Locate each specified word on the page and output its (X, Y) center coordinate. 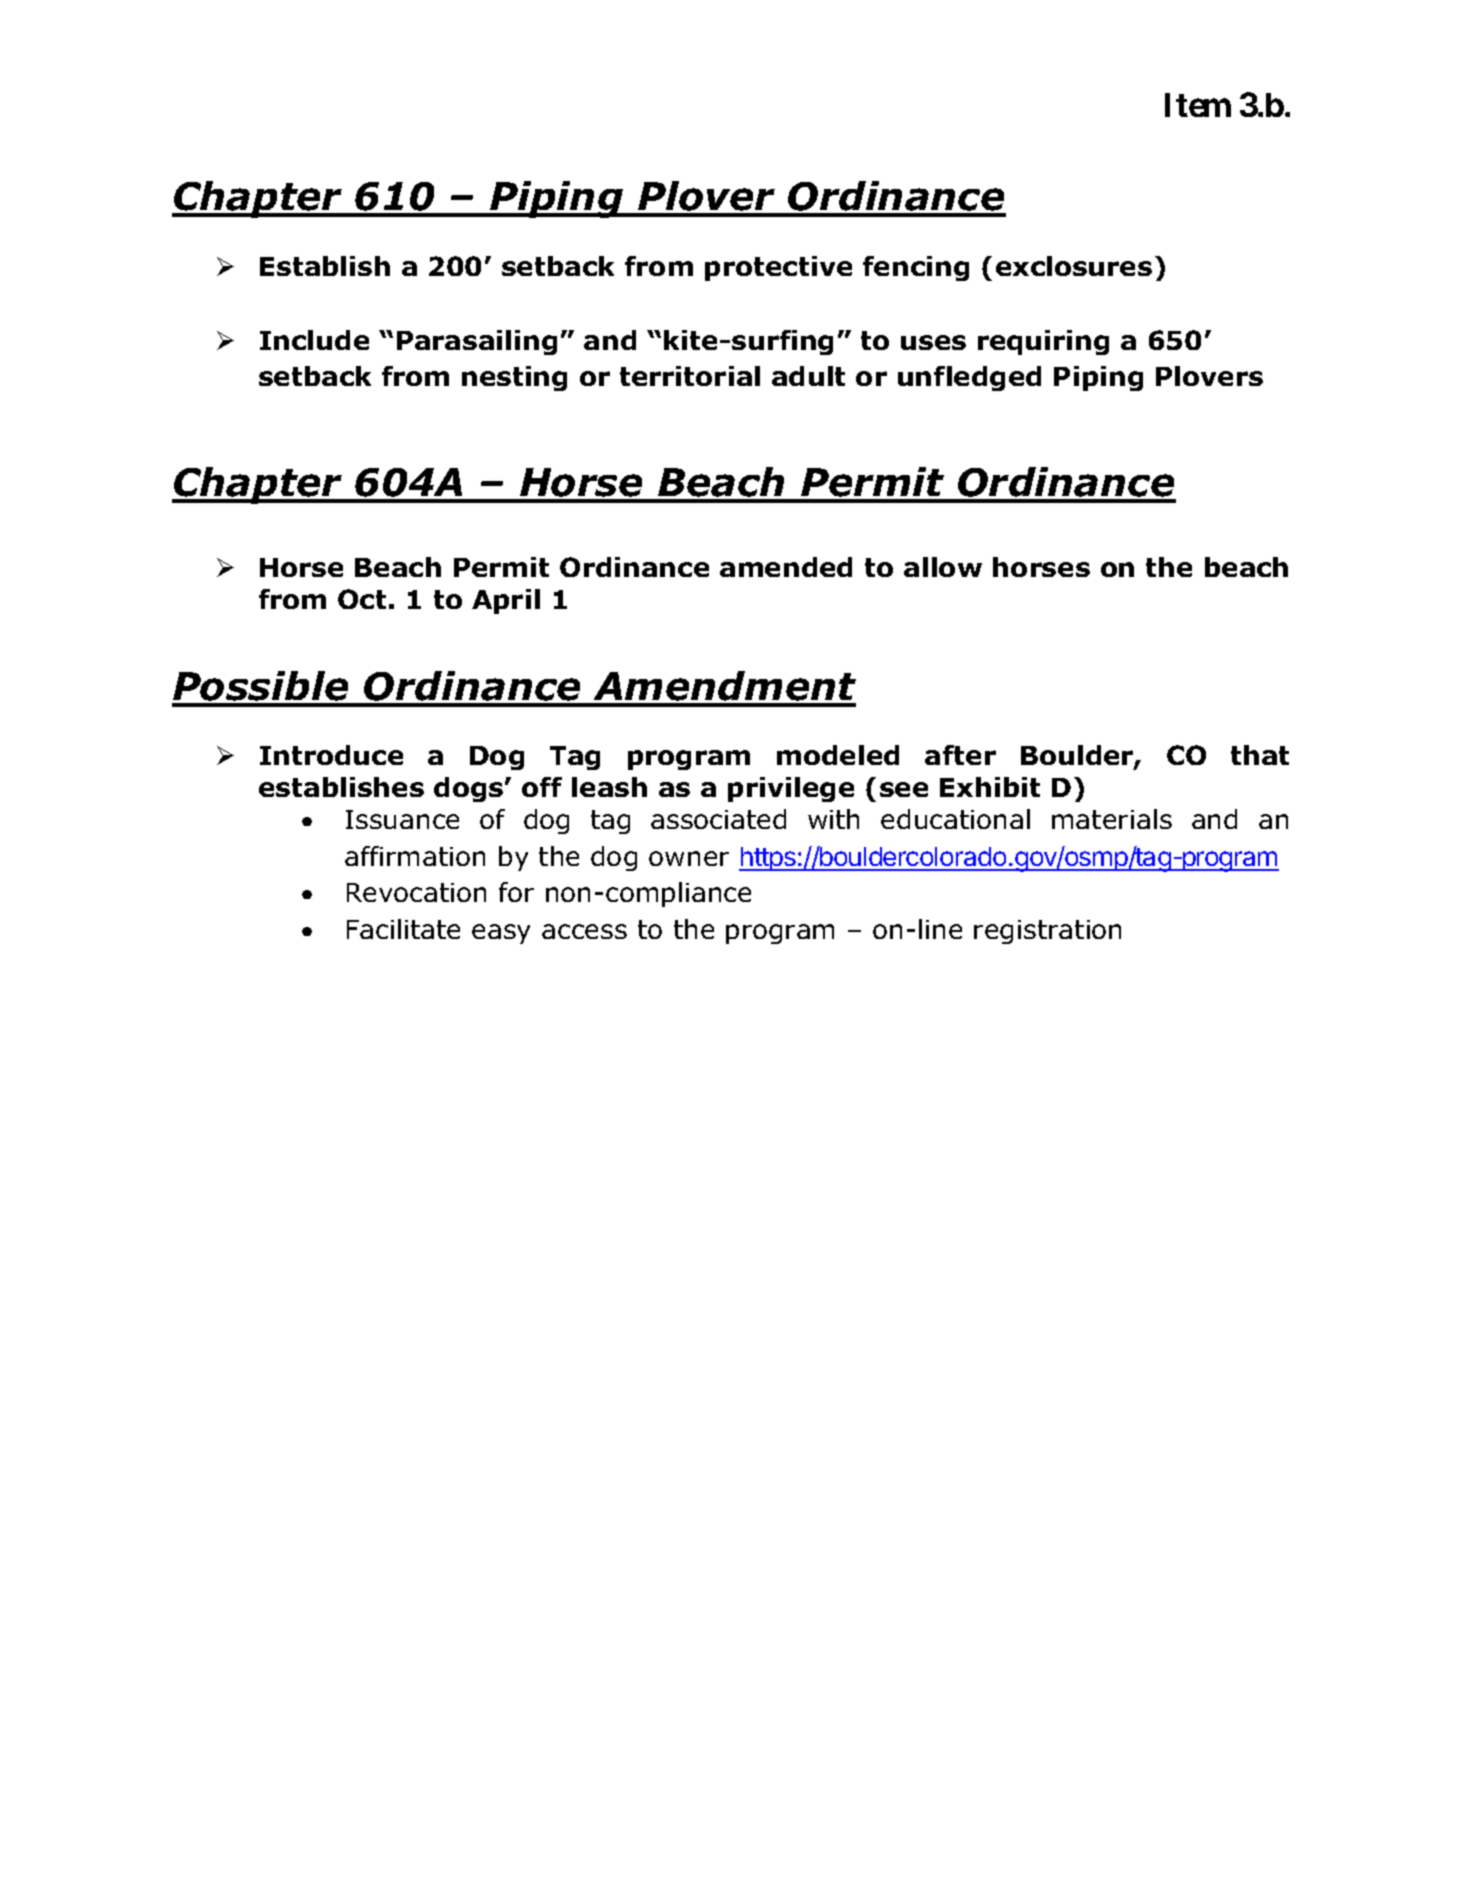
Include (314, 340)
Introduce (331, 755)
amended (786, 567)
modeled (838, 755)
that (1260, 755)
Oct (362, 599)
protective (778, 268)
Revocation (416, 892)
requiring (1043, 342)
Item (1198, 105)
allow (943, 567)
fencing (916, 268)
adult (808, 376)
